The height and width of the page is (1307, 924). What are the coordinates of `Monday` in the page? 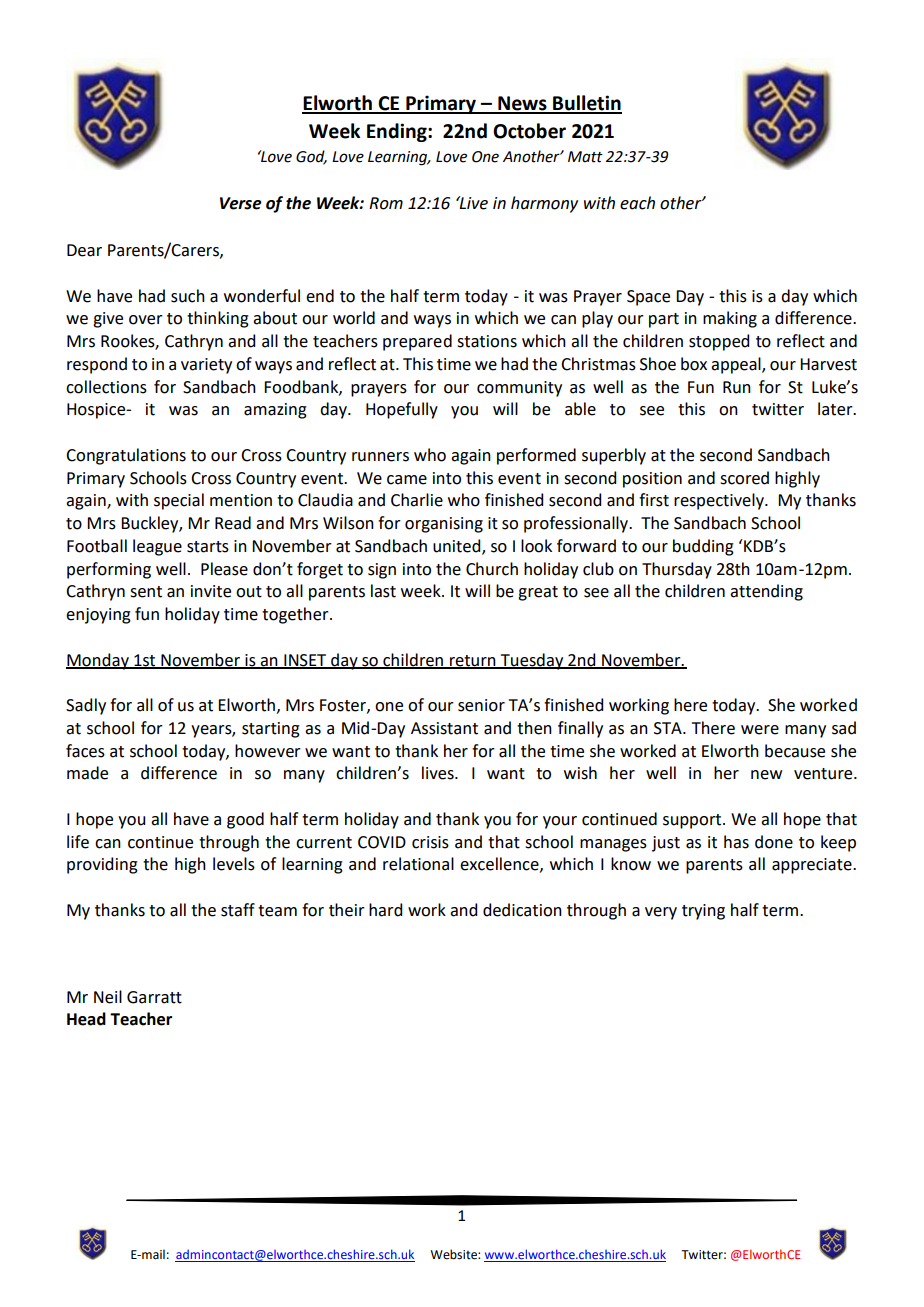 It's located at (98, 661).
